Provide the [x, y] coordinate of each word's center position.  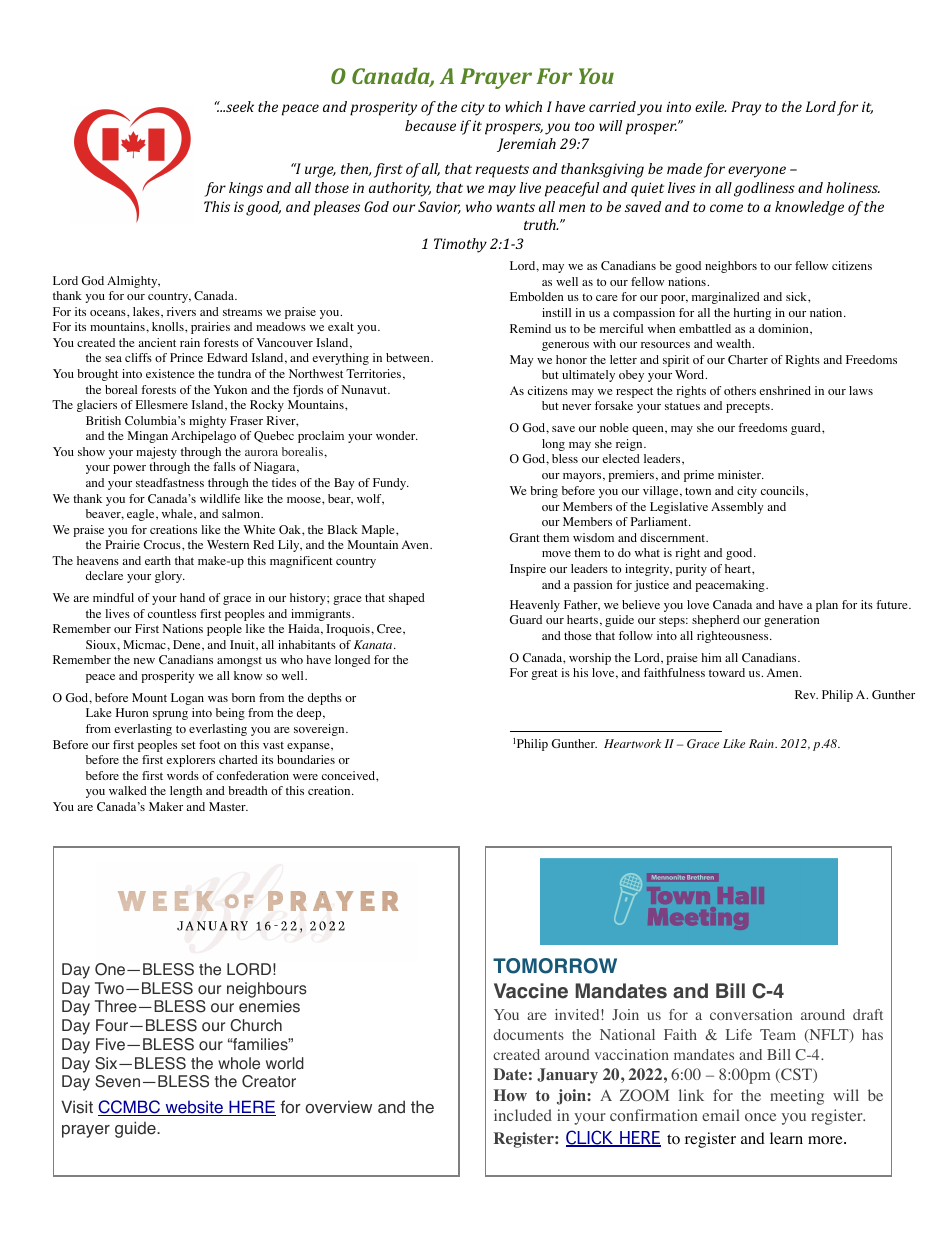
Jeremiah [526, 145]
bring [544, 492]
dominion [784, 329]
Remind [530, 328]
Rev [806, 694]
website [194, 1108]
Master [228, 806]
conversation [751, 1014]
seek [239, 106]
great [544, 674]
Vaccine [531, 991]
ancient [157, 342]
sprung [170, 715]
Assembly [737, 508]
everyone [757, 172]
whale [178, 514]
